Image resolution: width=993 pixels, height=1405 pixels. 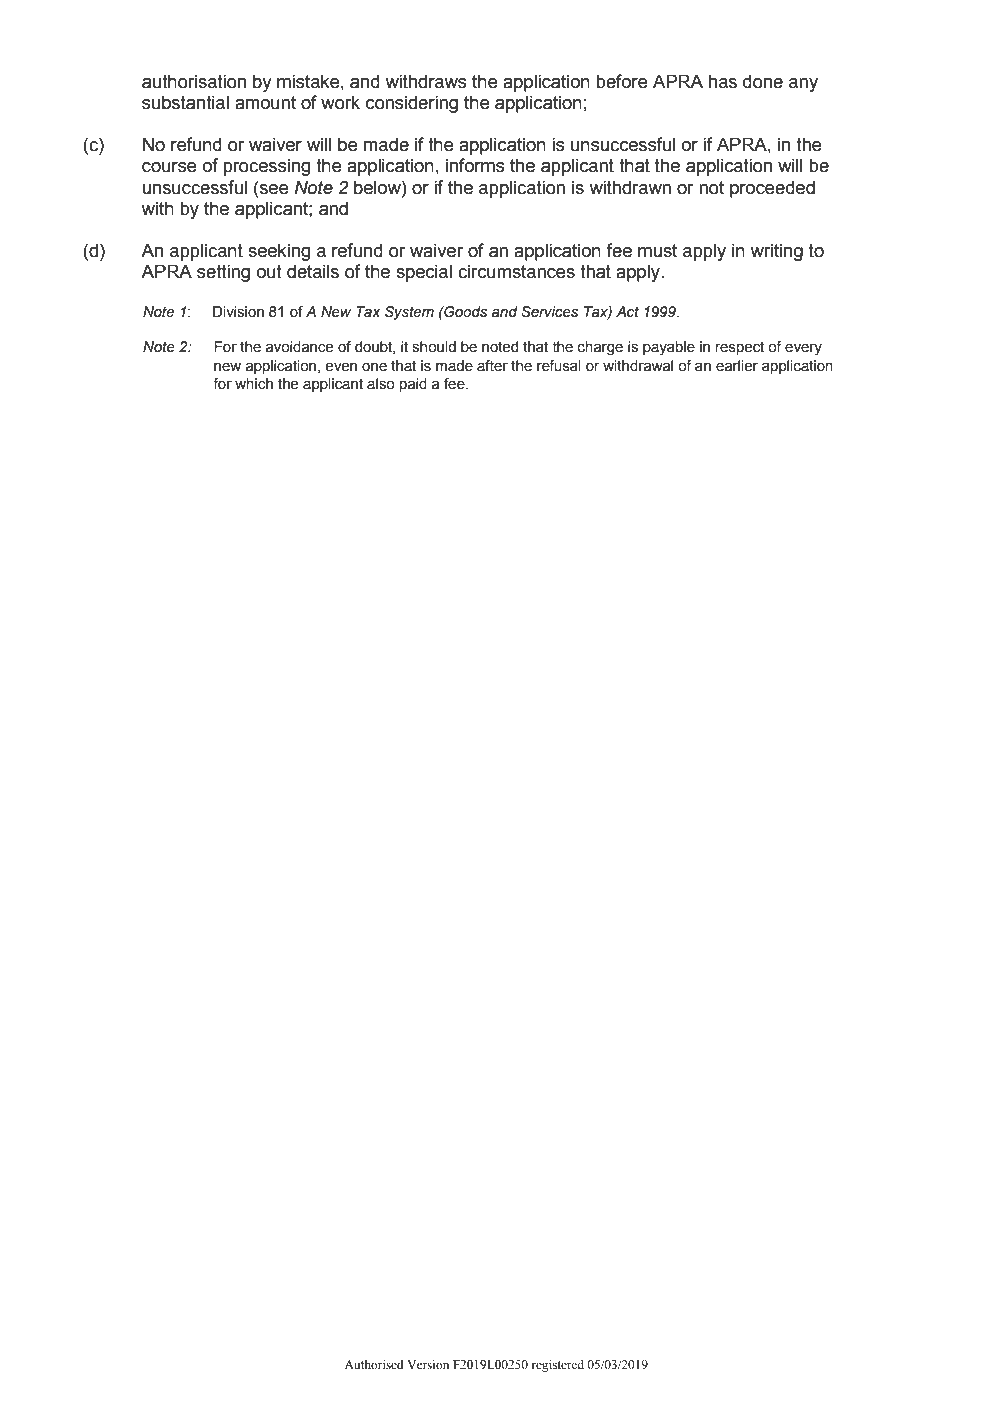 What do you see at coordinates (428, 1364) in the screenshot?
I see `Version` at bounding box center [428, 1364].
